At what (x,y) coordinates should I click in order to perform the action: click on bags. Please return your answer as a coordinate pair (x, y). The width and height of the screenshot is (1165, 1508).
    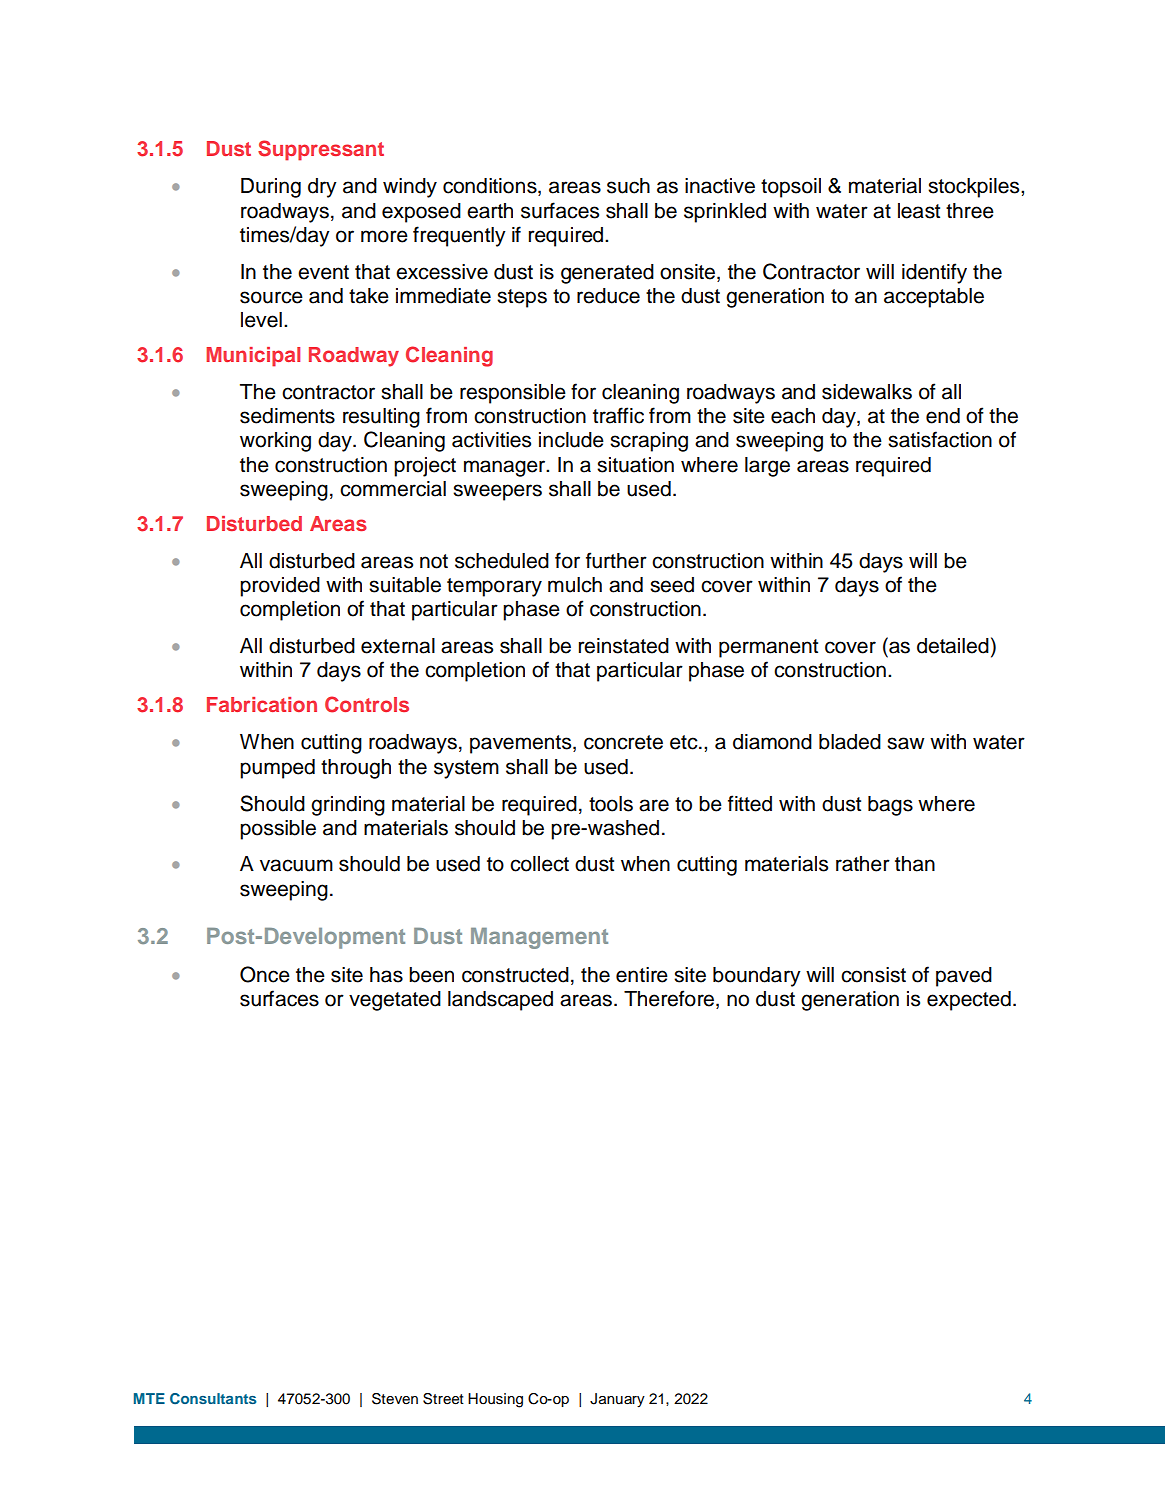
    Looking at the image, I should click on (890, 806).
